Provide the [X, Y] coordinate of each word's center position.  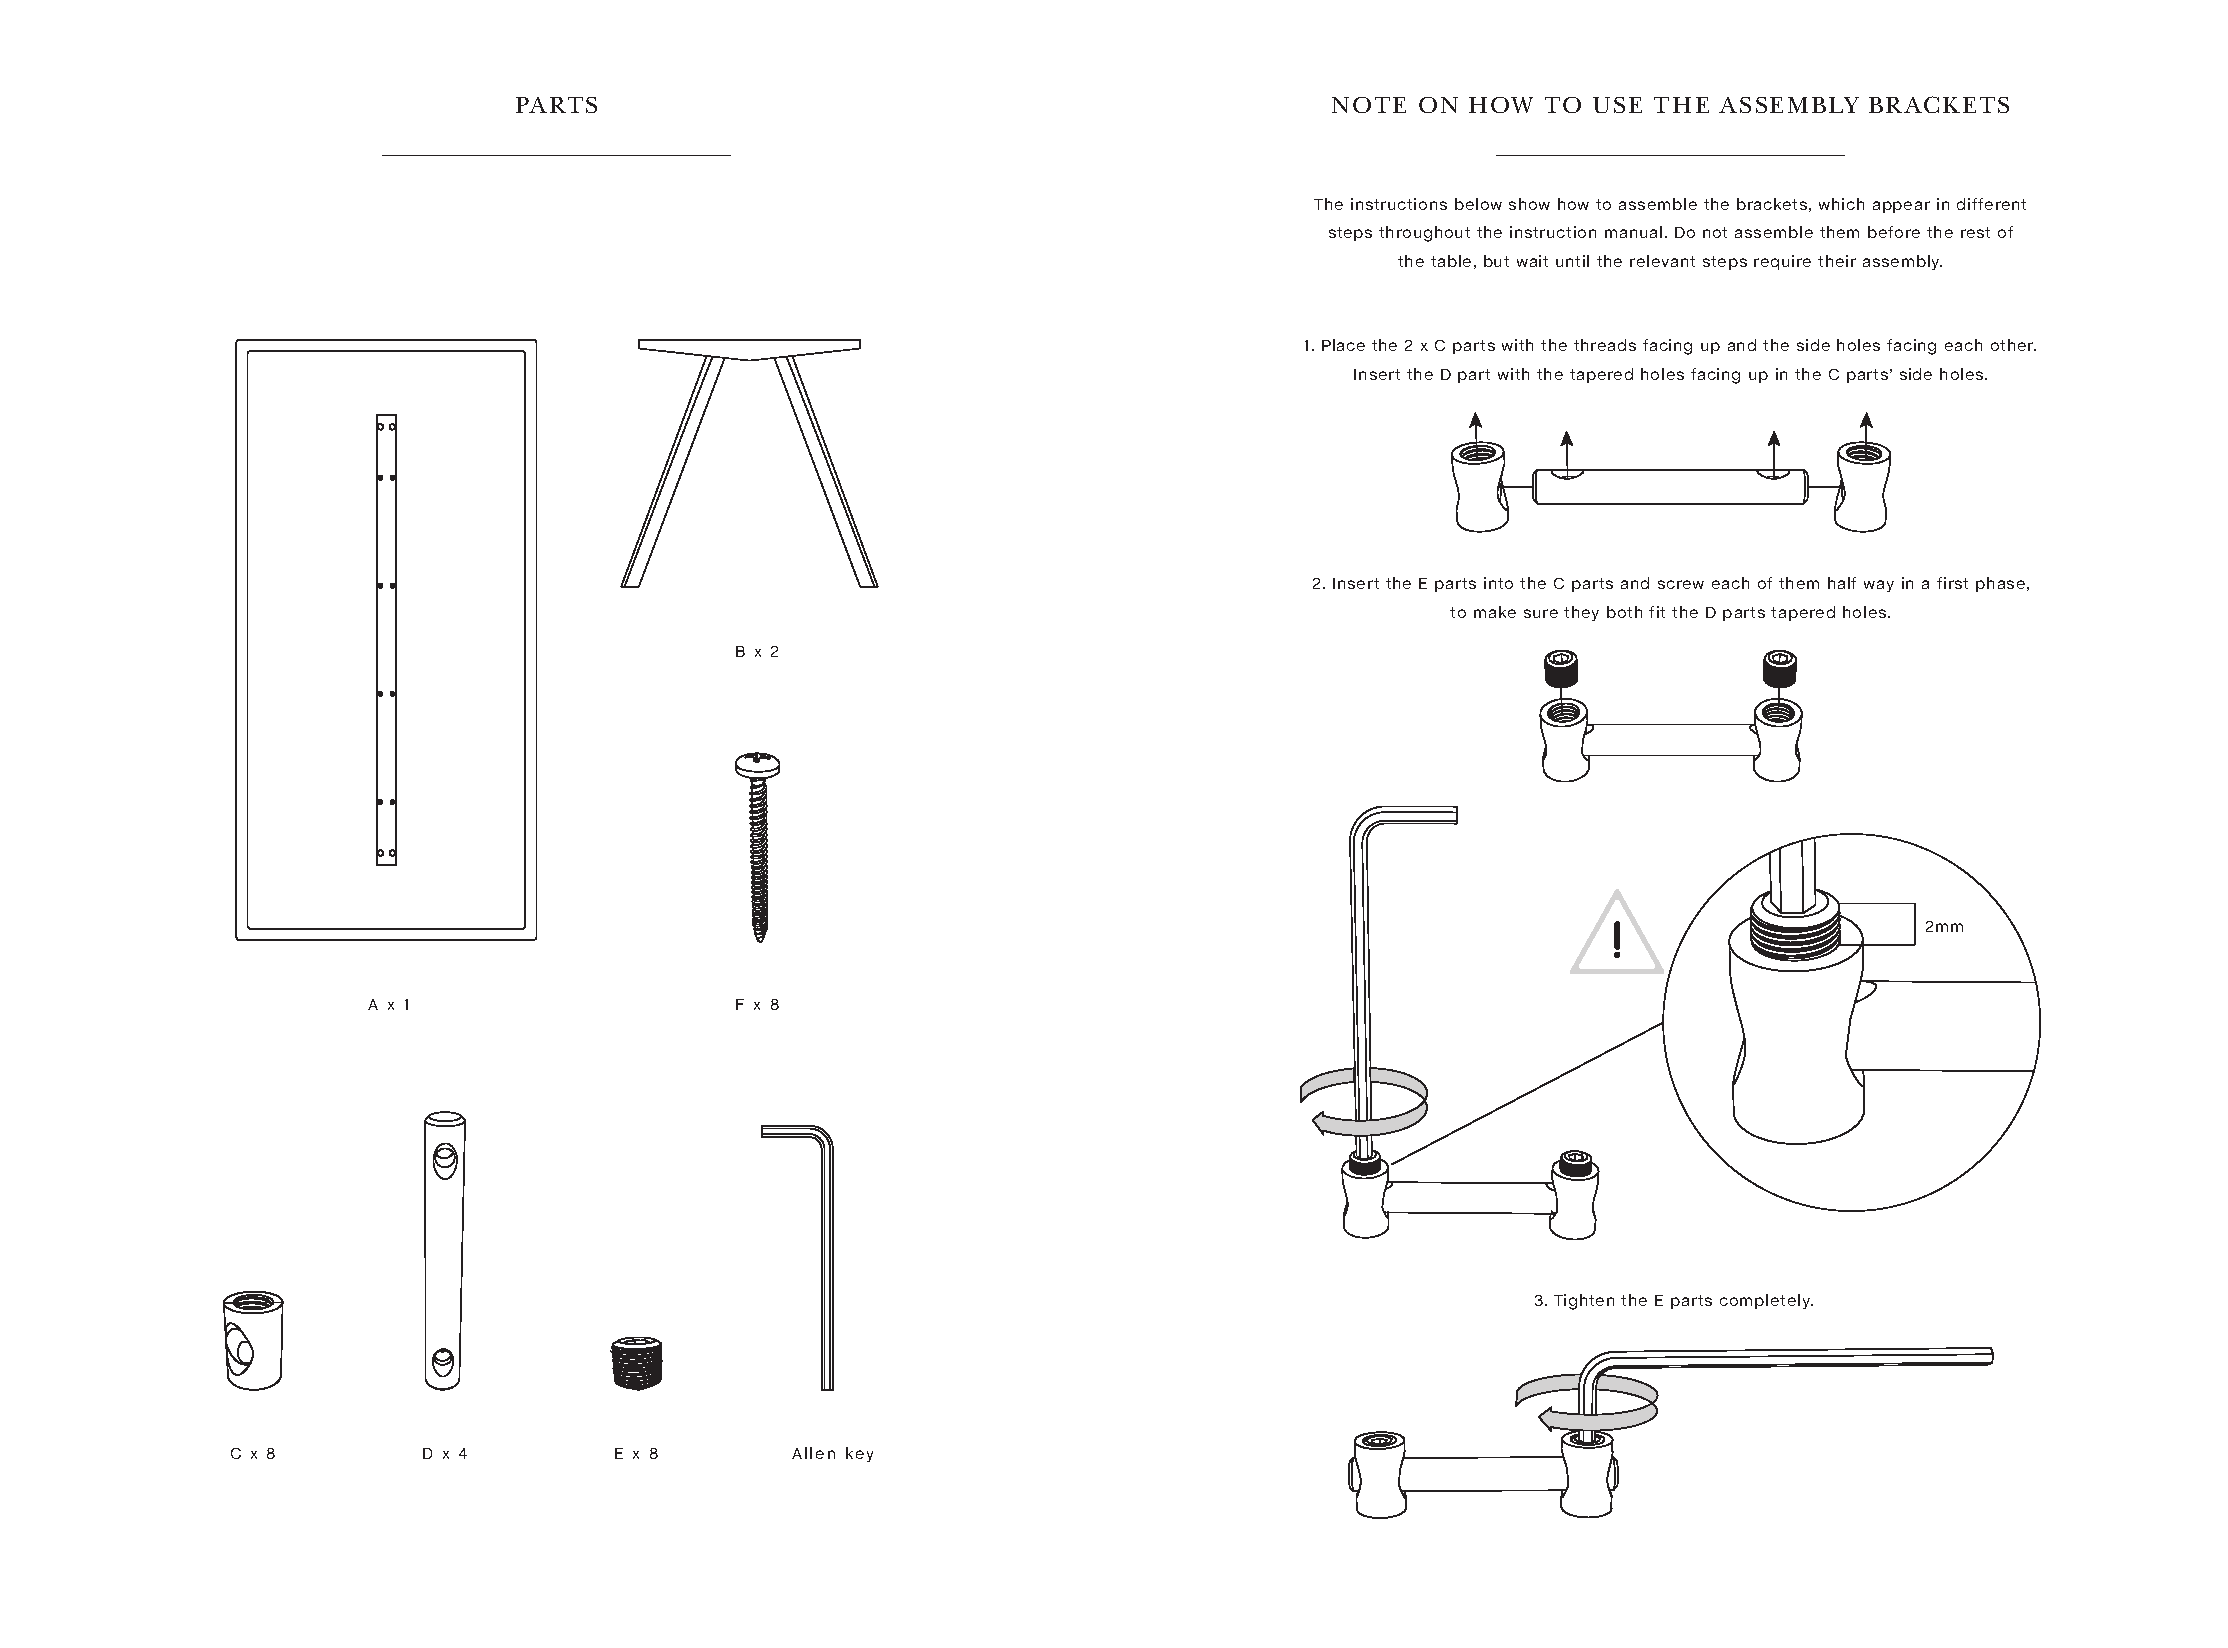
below [1478, 204]
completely [1766, 1301]
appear [1901, 207]
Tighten [1584, 1302]
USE [1617, 105]
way [1879, 586]
